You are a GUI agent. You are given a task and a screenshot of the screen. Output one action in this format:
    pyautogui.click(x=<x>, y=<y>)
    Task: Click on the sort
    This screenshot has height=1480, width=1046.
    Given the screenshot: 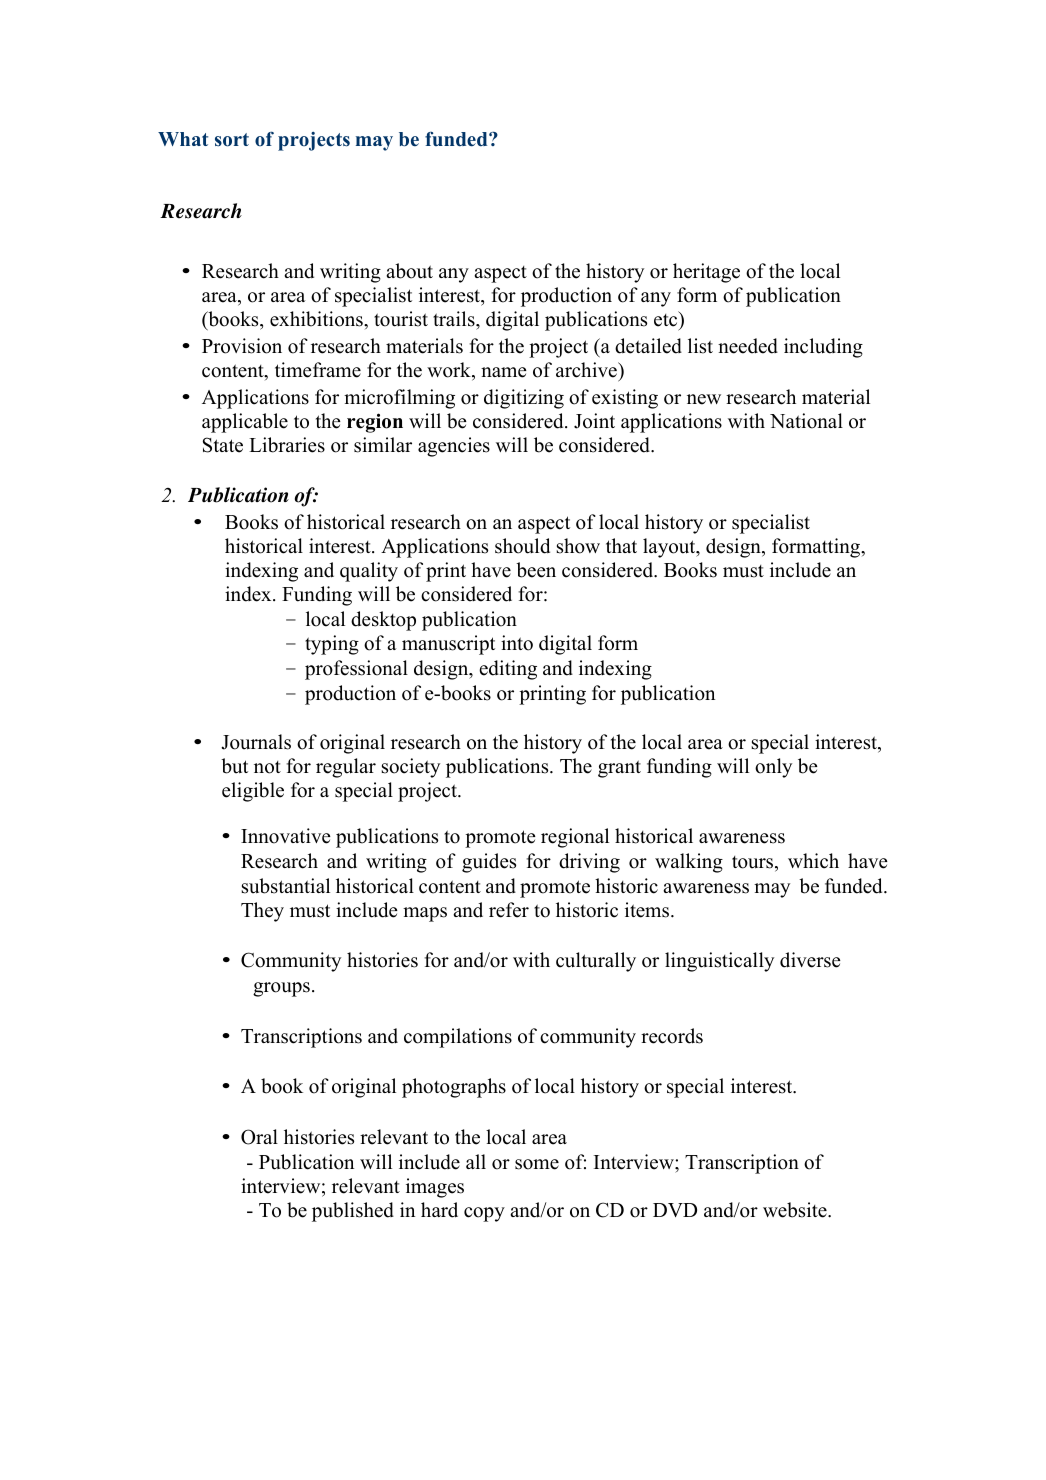 What is the action you would take?
    pyautogui.click(x=232, y=140)
